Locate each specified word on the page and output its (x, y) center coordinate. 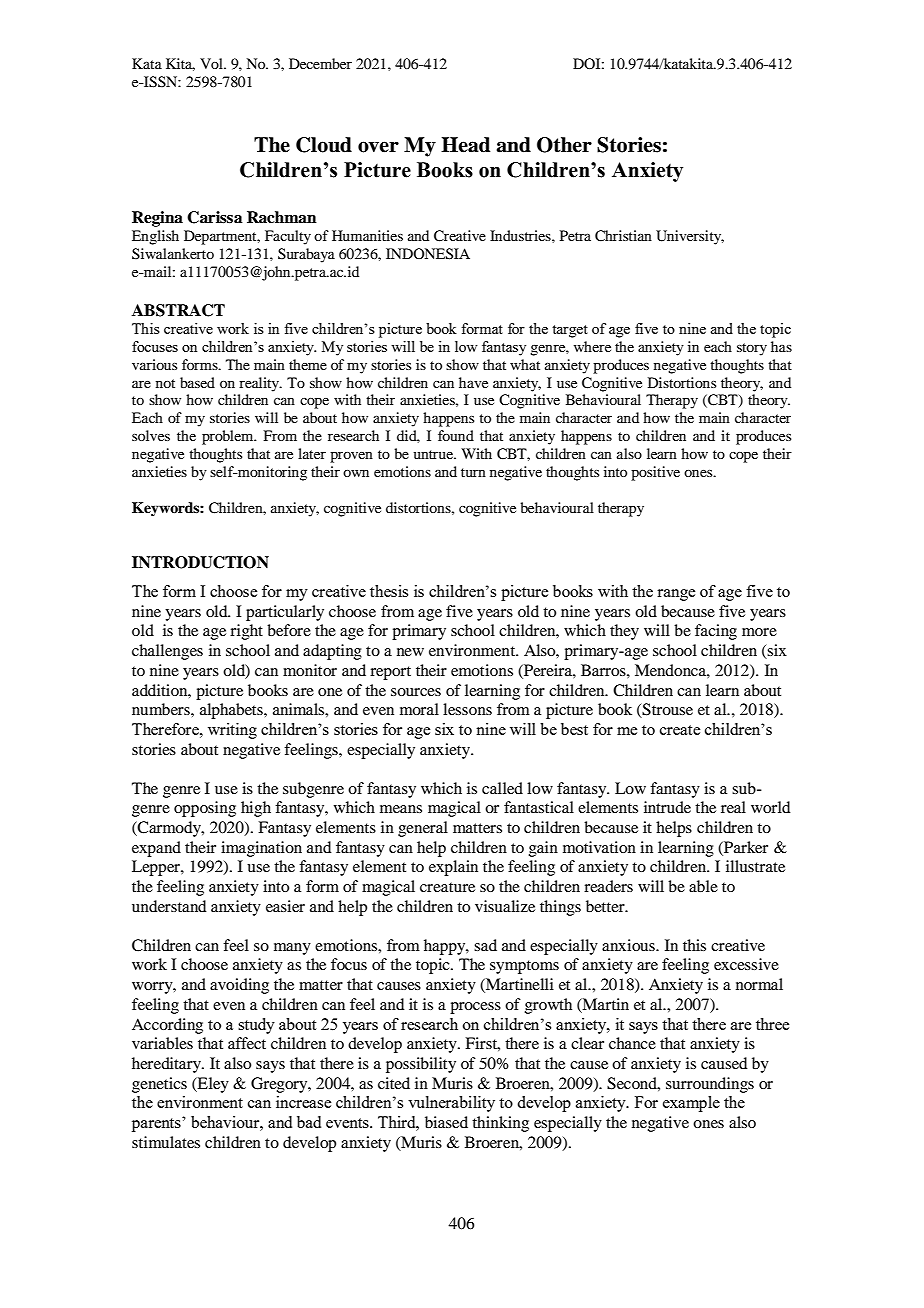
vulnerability (451, 1104)
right (246, 632)
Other (564, 145)
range (676, 595)
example (691, 1104)
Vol (212, 63)
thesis (389, 591)
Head (465, 145)
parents (157, 1124)
